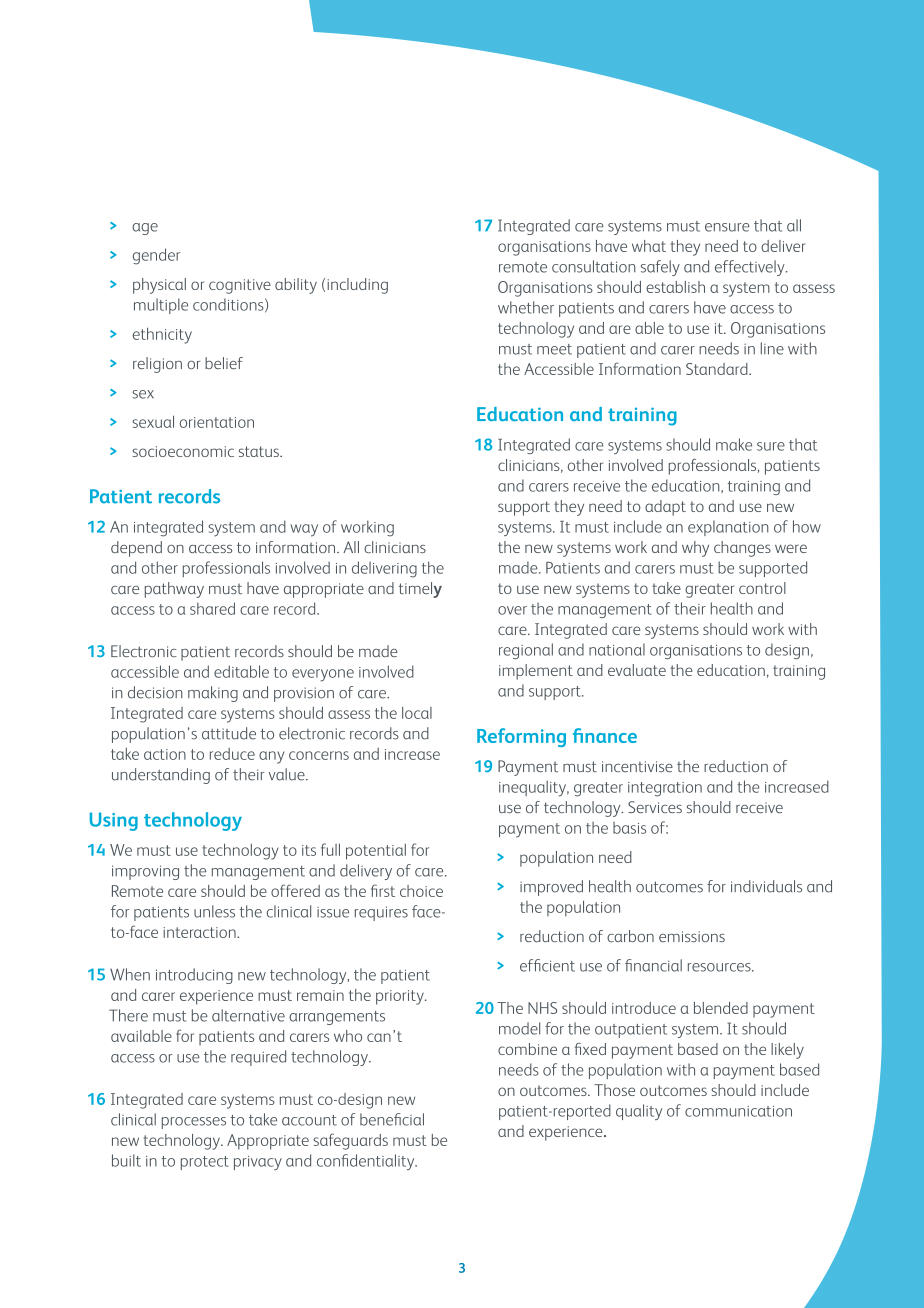 This image has height=1308, width=924. I want to click on unless, so click(214, 911).
